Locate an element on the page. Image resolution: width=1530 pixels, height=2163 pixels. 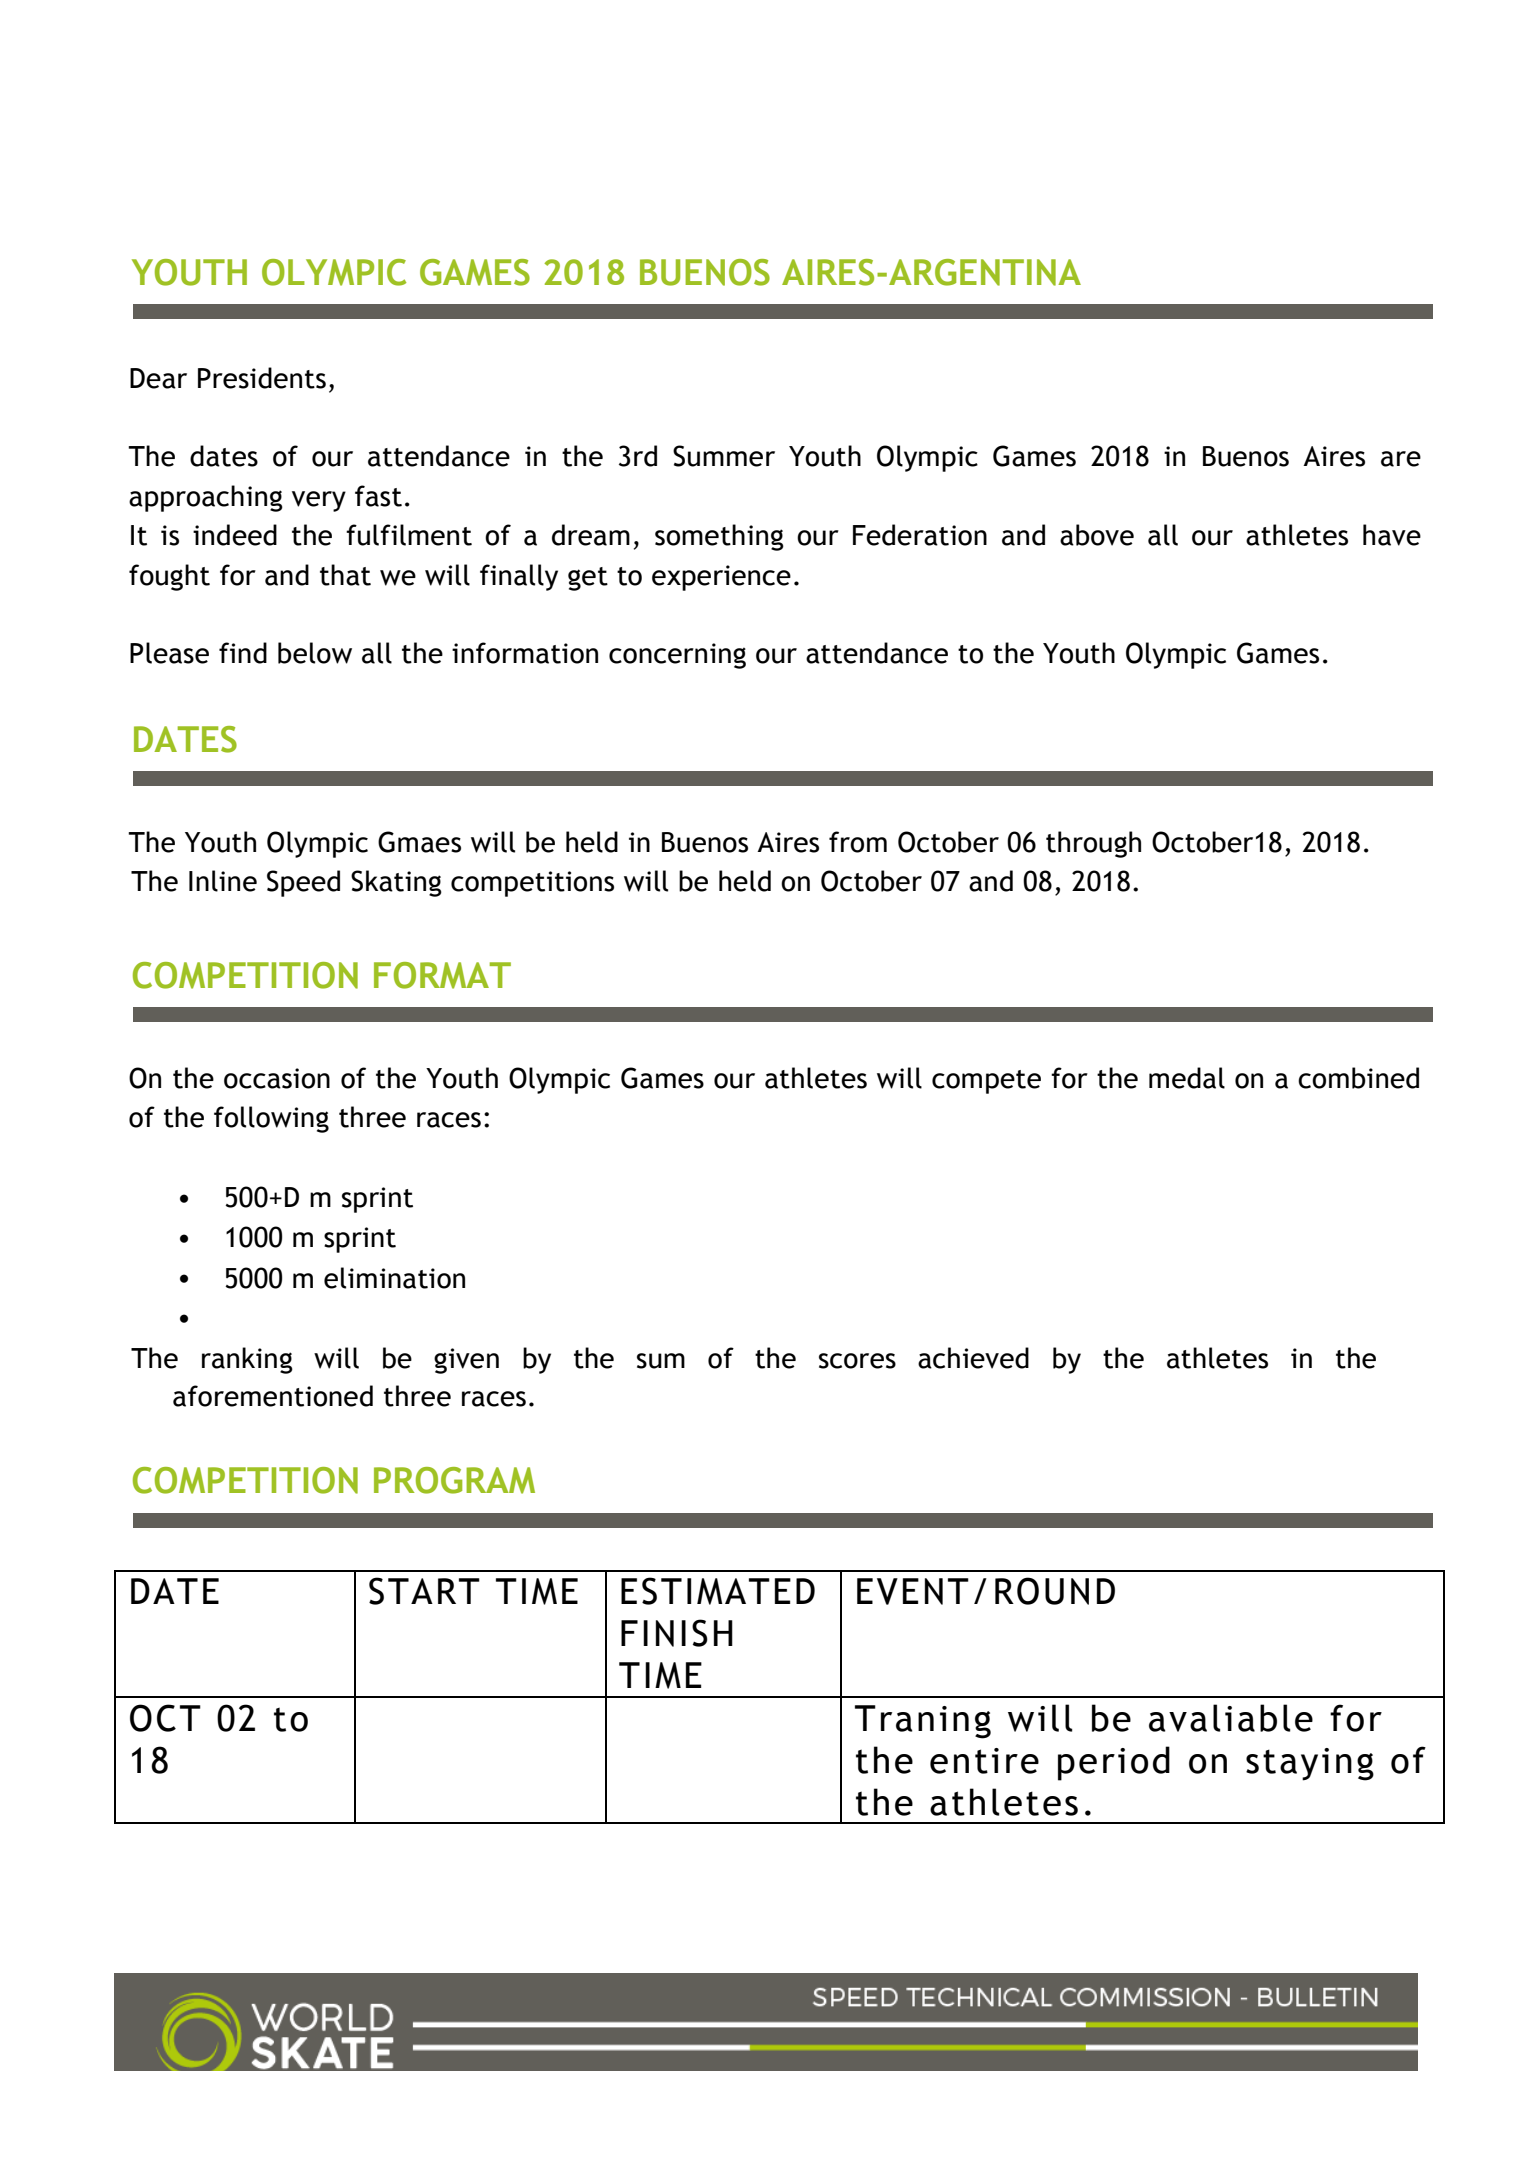
Presidents is located at coordinates (262, 378).
